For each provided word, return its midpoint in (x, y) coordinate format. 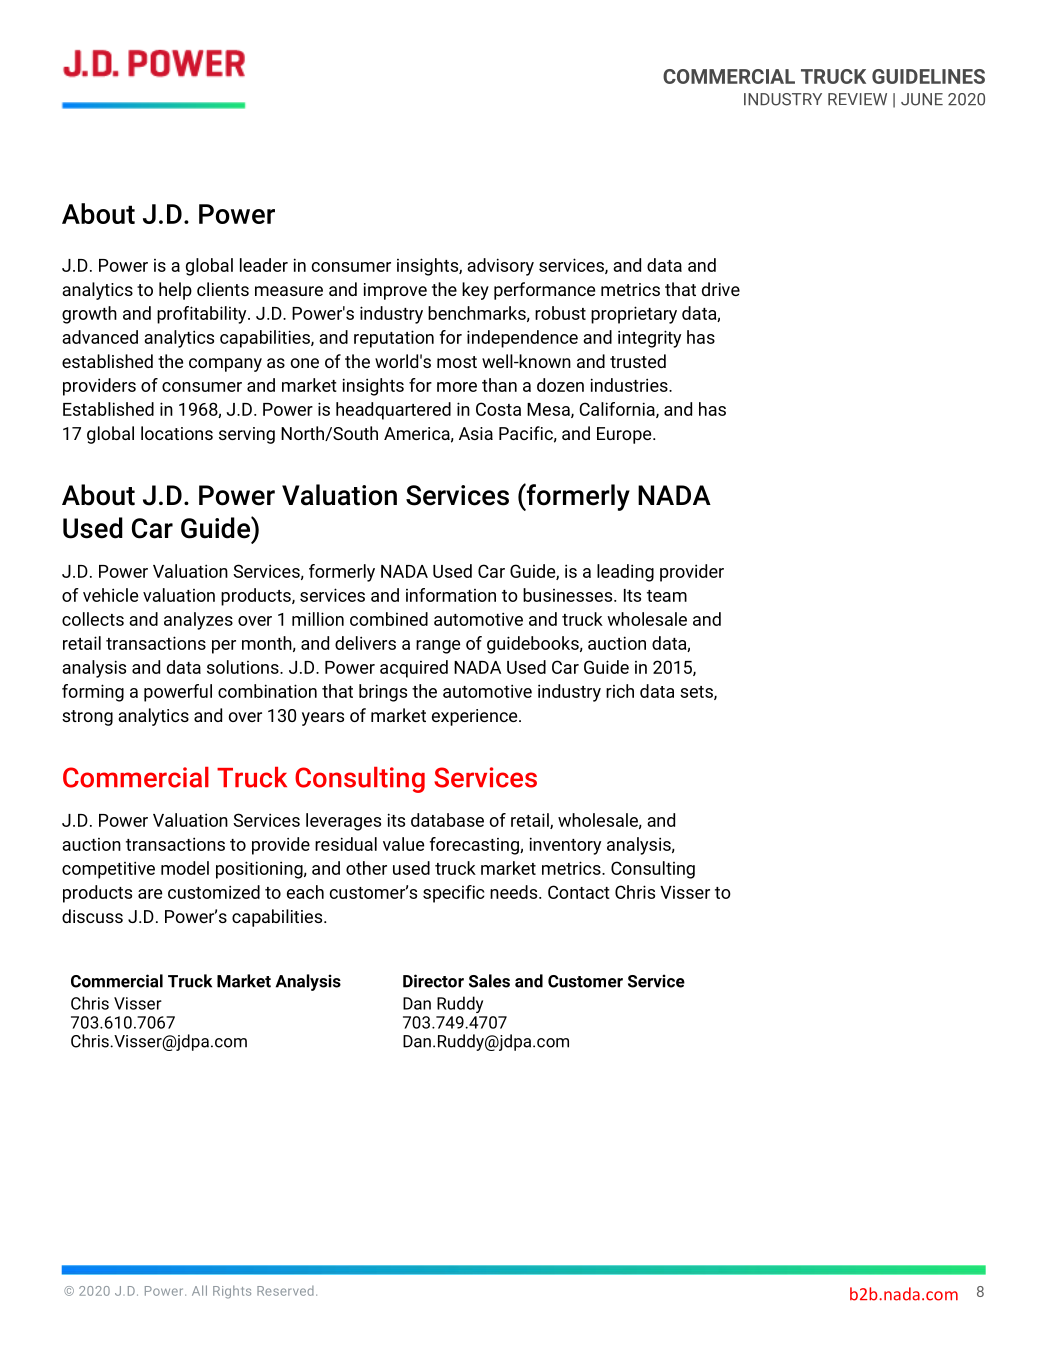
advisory (500, 267)
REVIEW (857, 99)
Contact (579, 892)
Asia (476, 433)
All (199, 1290)
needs (515, 892)
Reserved (285, 1291)
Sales (489, 981)
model (185, 868)
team (667, 596)
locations (177, 433)
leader (264, 265)
